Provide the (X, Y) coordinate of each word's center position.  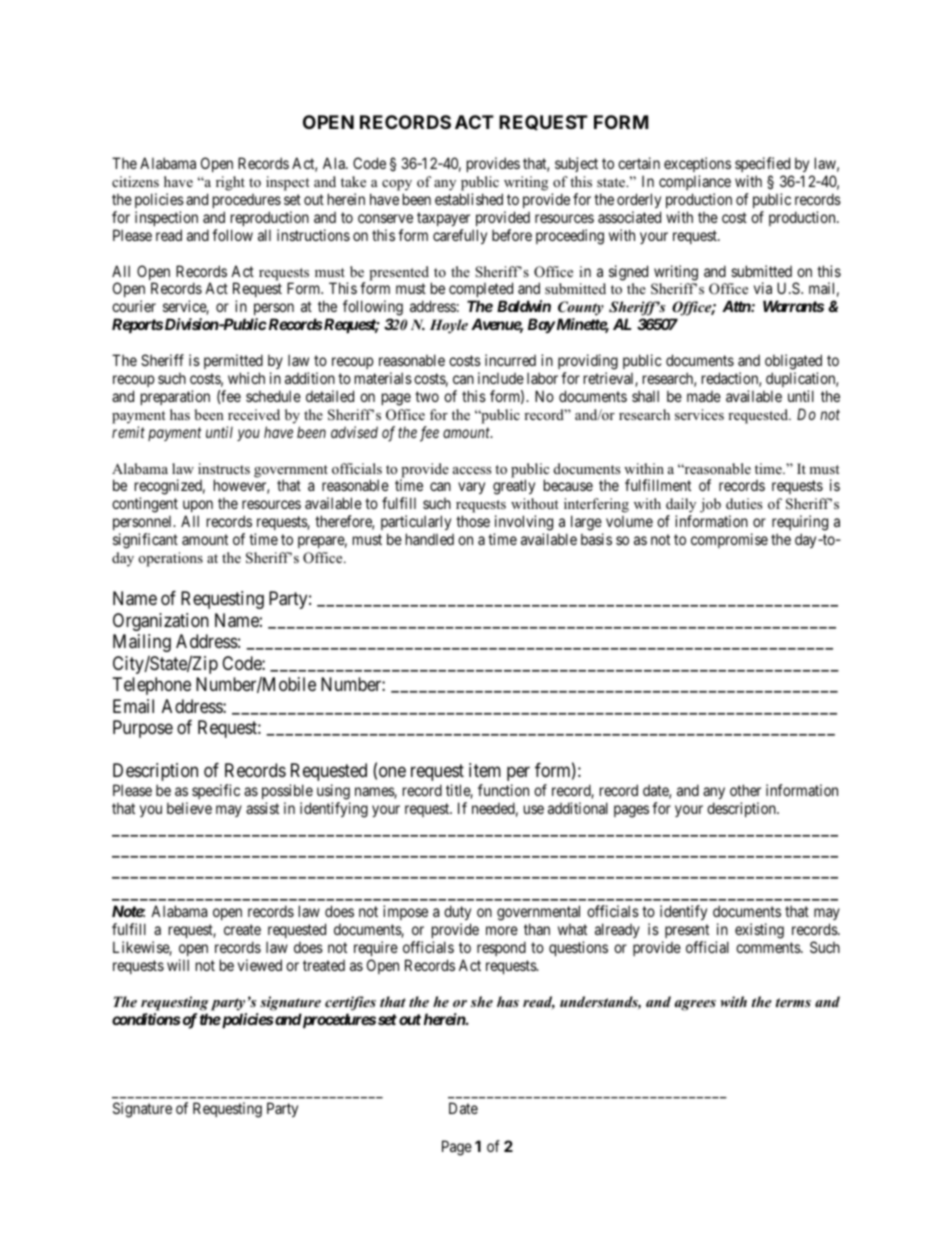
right (230, 183)
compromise (729, 540)
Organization (161, 622)
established (469, 199)
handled (430, 539)
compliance (695, 182)
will (178, 965)
